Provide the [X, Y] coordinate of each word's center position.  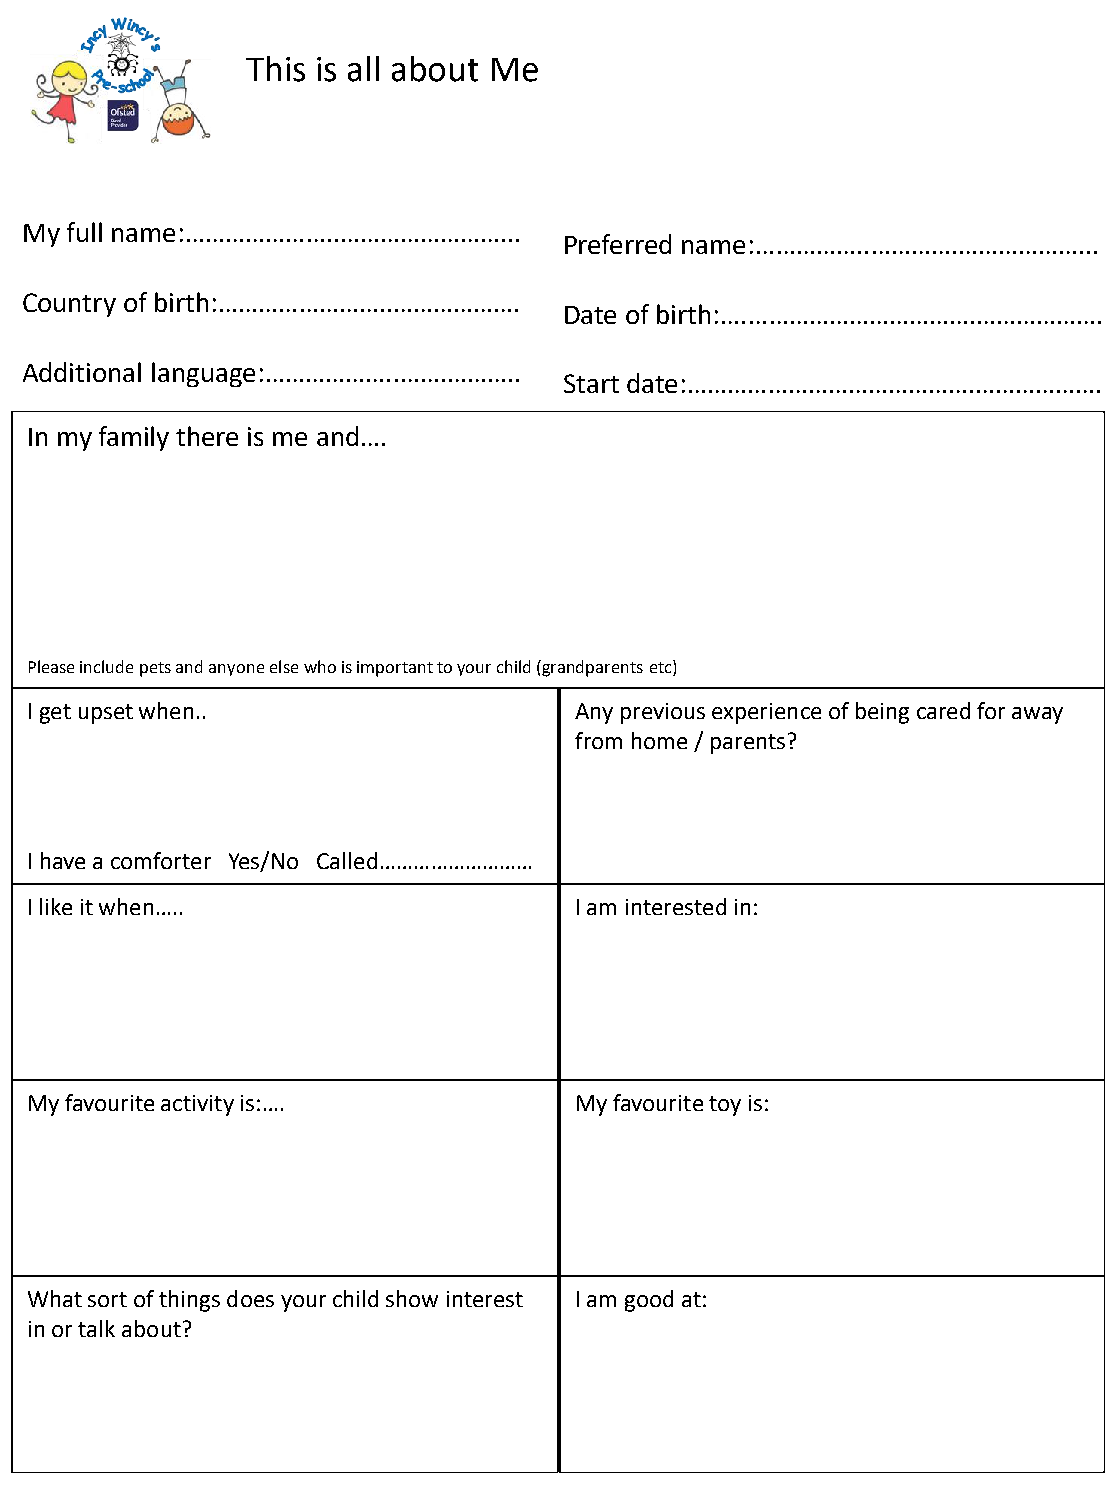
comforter [161, 860]
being [882, 713]
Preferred [618, 244]
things [189, 1301]
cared [943, 710]
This [275, 69]
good [649, 1301]
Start [591, 383]
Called [347, 860]
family [134, 438]
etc [662, 668]
